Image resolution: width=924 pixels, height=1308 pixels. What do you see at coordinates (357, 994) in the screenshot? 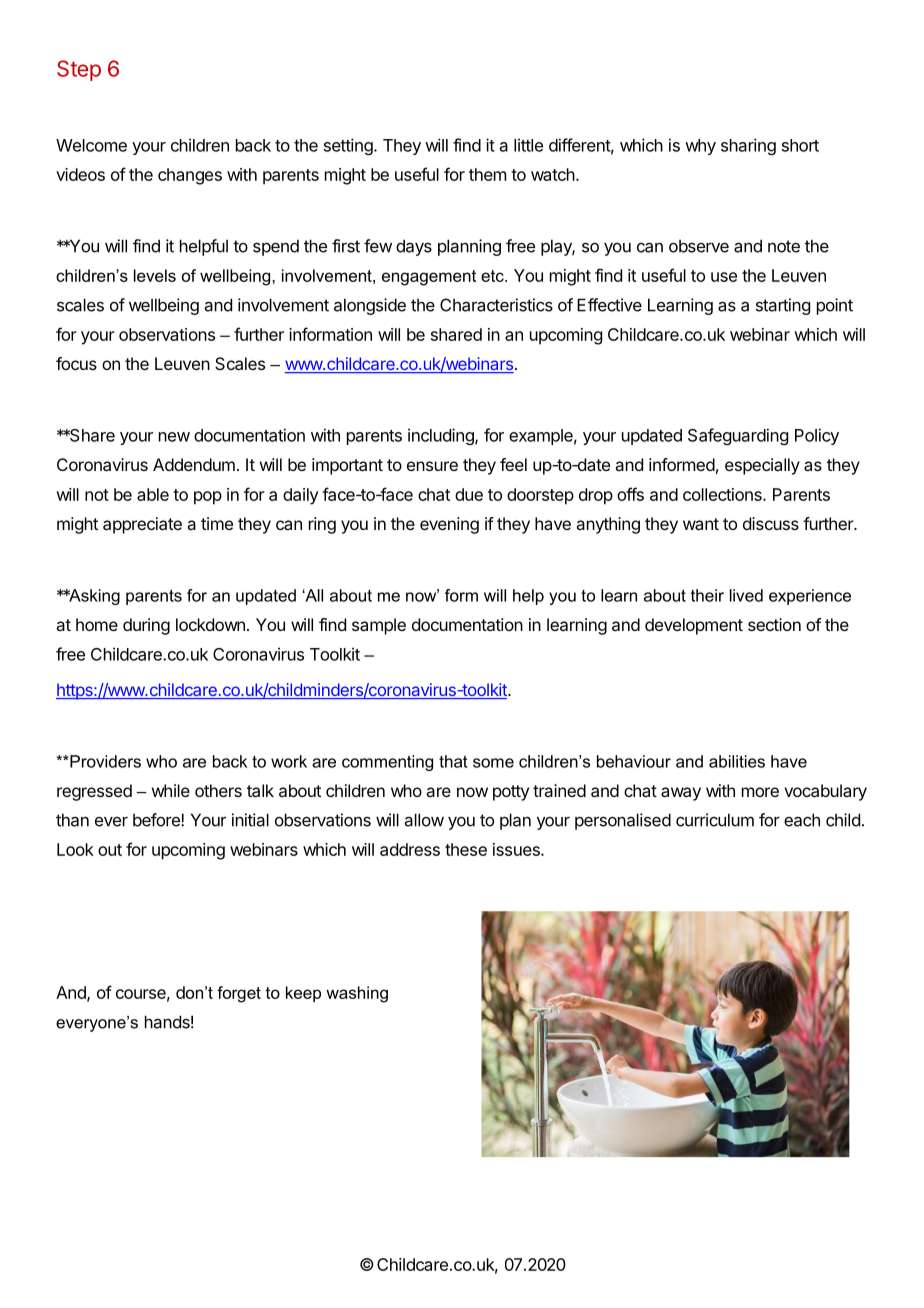
I see `washing` at bounding box center [357, 994].
